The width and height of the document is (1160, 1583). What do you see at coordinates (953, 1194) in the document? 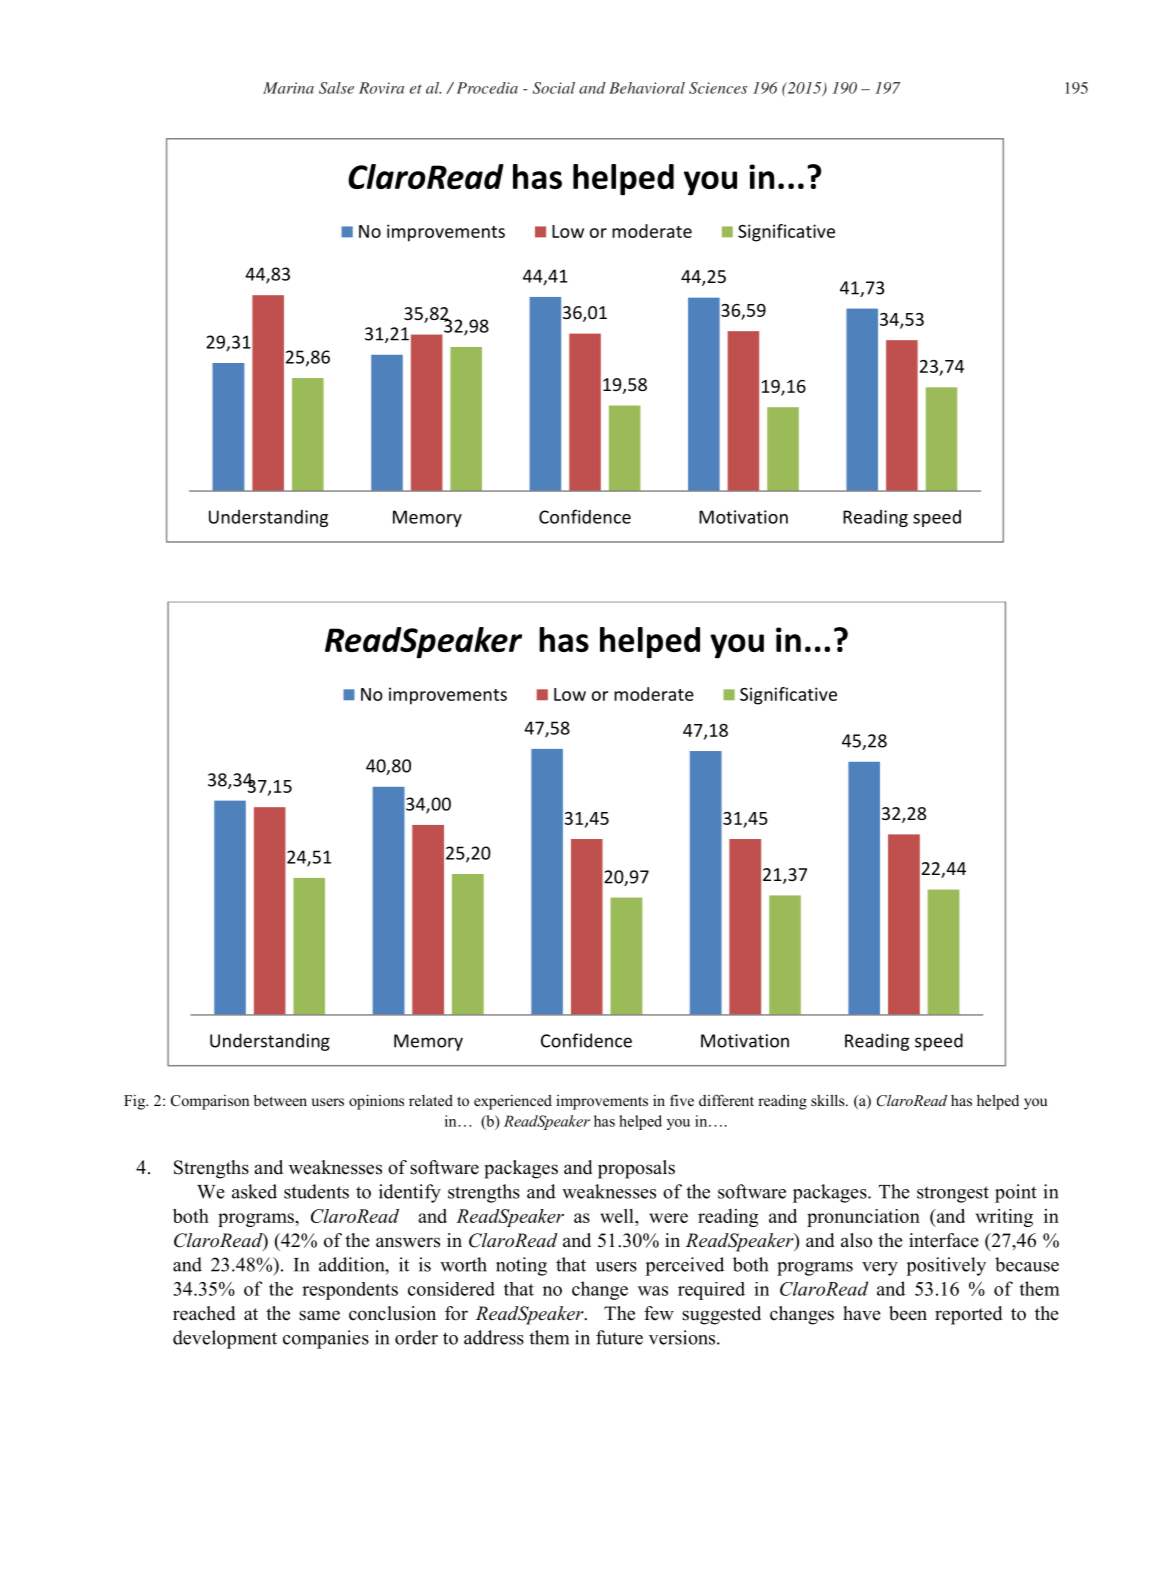
I see `strongest` at bounding box center [953, 1194].
